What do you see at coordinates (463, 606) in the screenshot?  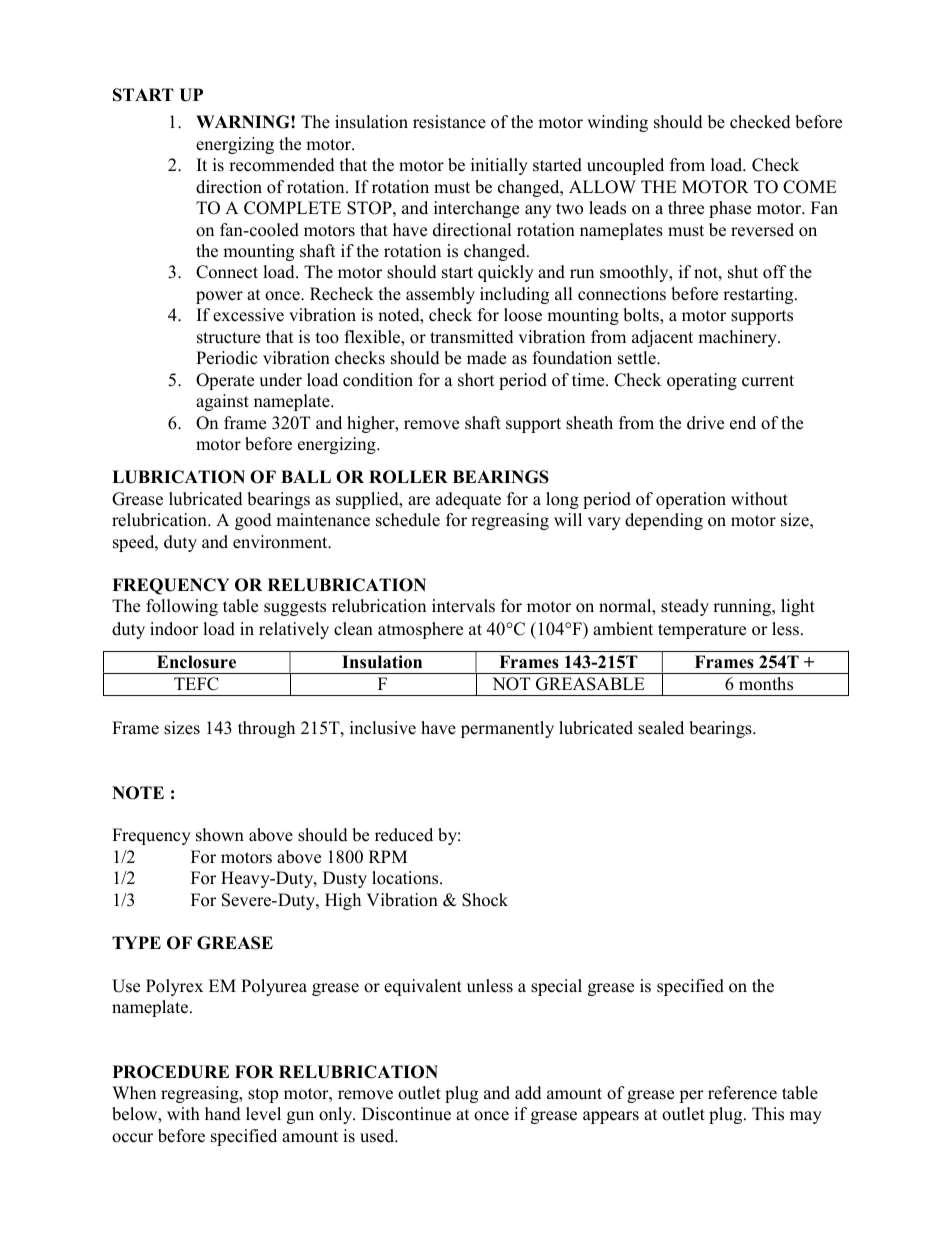 I see `intervals` at bounding box center [463, 606].
